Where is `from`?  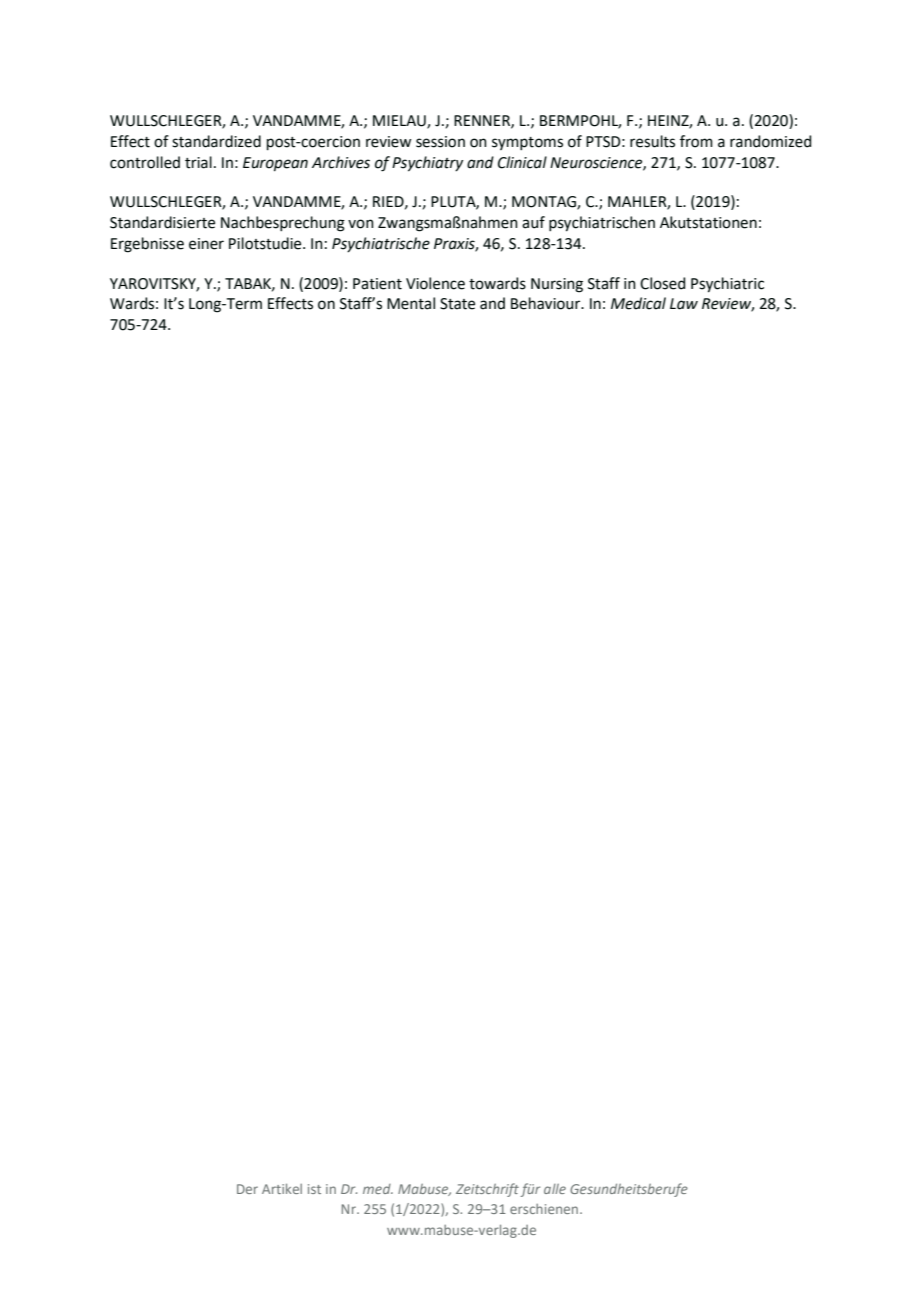 from is located at coordinates (696, 141).
